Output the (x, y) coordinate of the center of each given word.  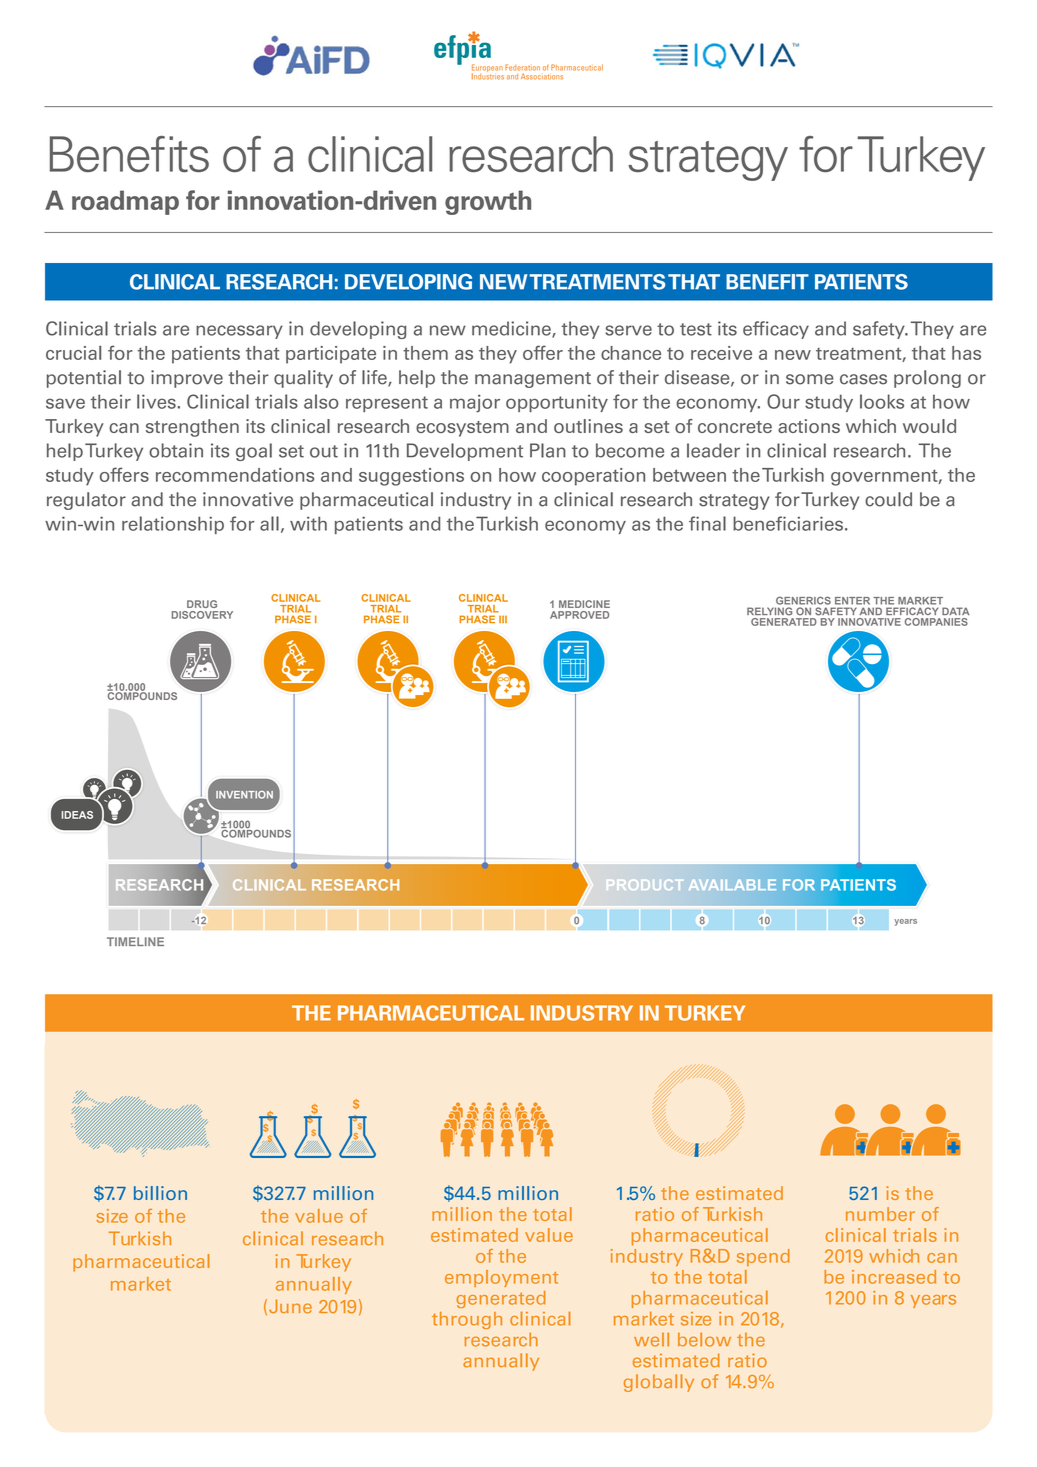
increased (894, 1277)
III (503, 619)
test (696, 329)
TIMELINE (135, 941)
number (880, 1214)
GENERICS (803, 601)
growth (488, 202)
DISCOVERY (202, 615)
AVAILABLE (732, 884)
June (290, 1306)
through (467, 1320)
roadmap (125, 202)
